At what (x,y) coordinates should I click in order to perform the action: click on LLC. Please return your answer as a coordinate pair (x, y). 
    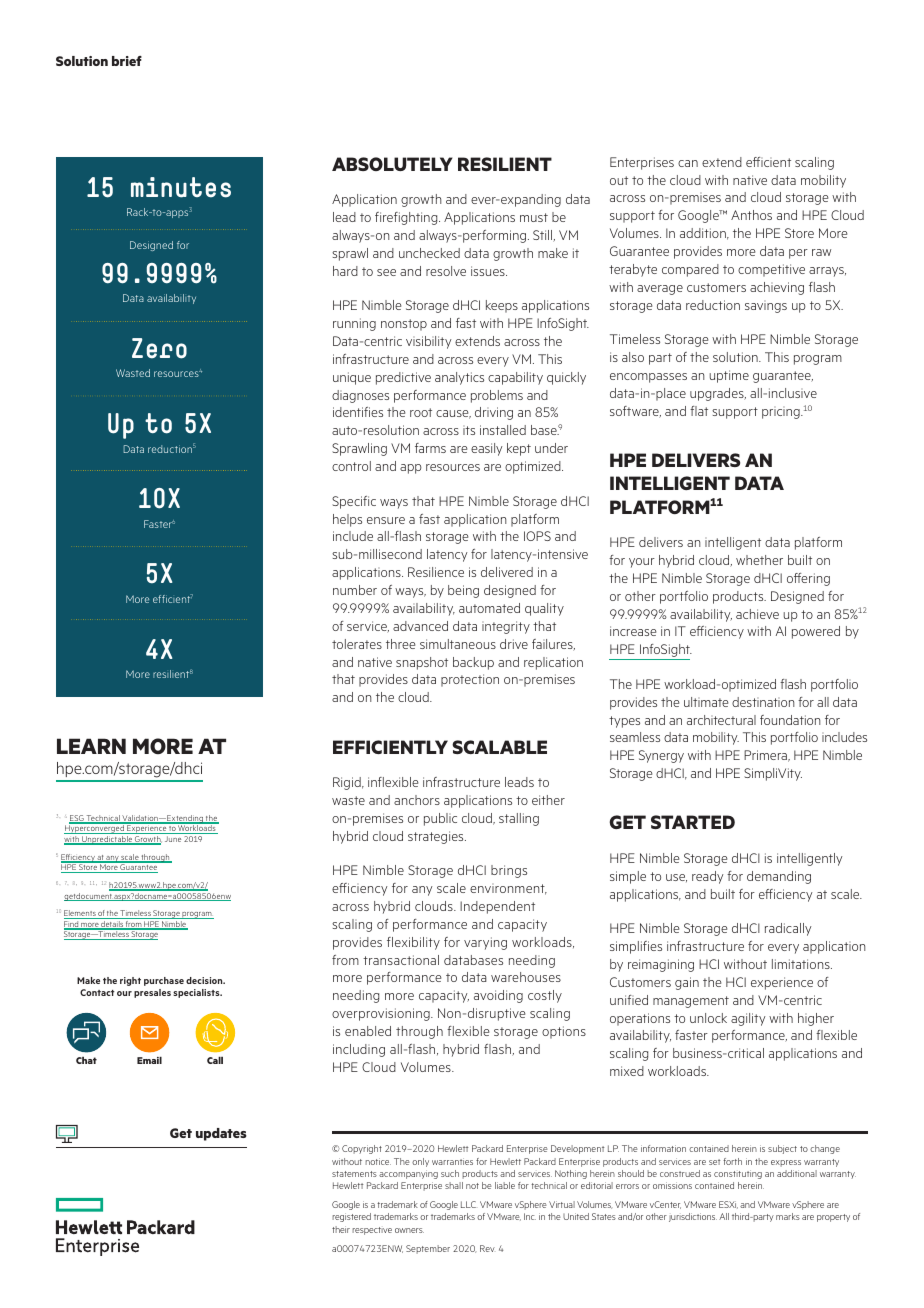
    Looking at the image, I should click on (468, 1204).
